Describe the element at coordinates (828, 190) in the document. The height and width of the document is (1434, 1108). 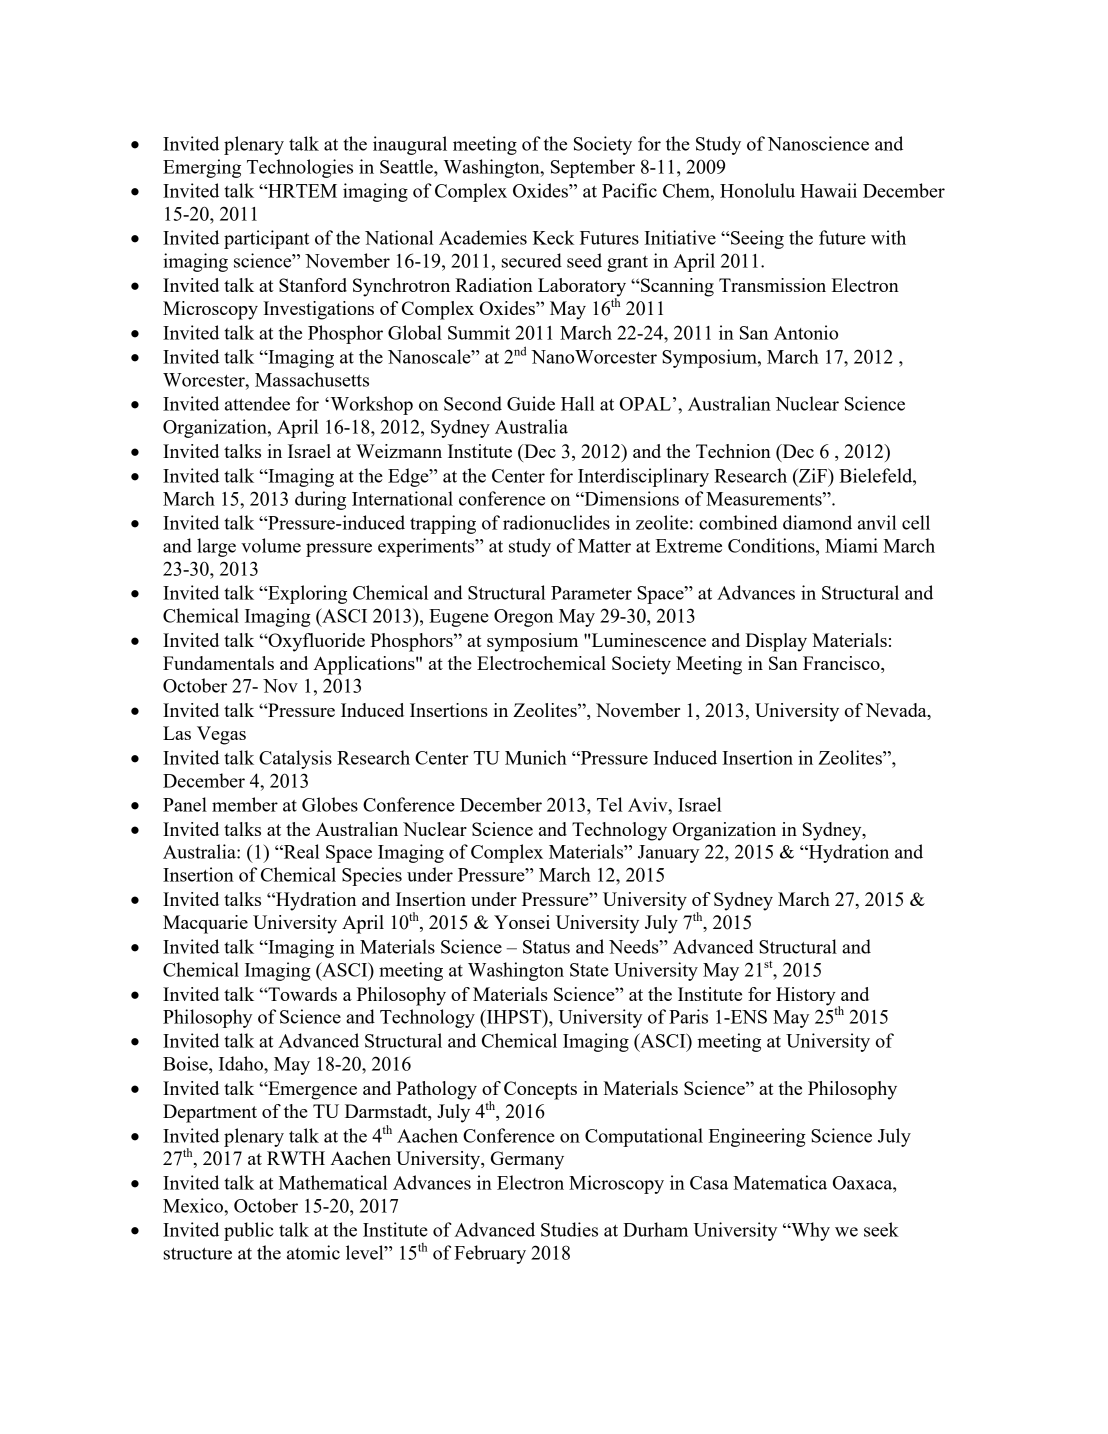
I see `Hawaii` at that location.
